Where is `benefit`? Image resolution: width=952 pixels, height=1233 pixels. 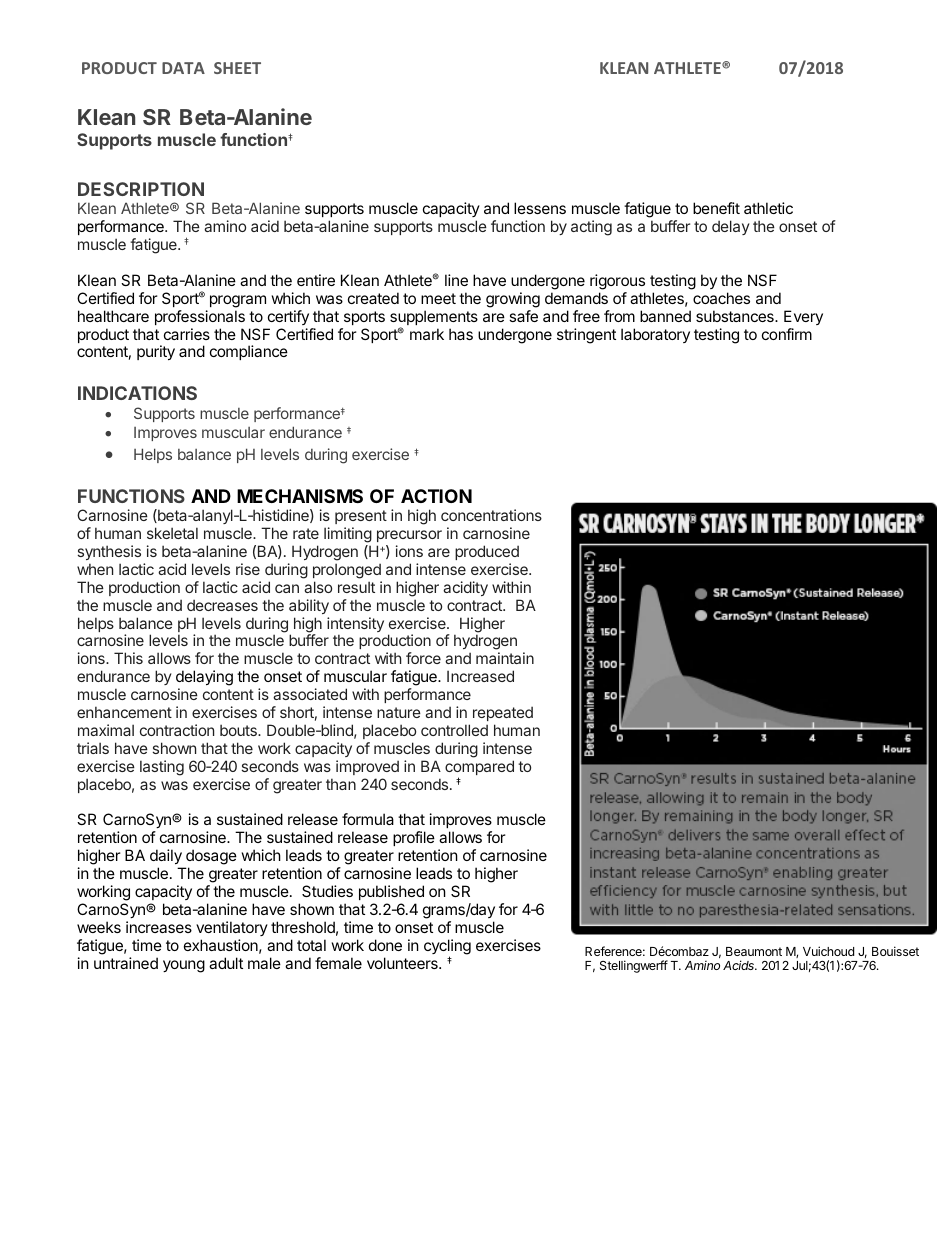
benefit is located at coordinates (716, 208).
